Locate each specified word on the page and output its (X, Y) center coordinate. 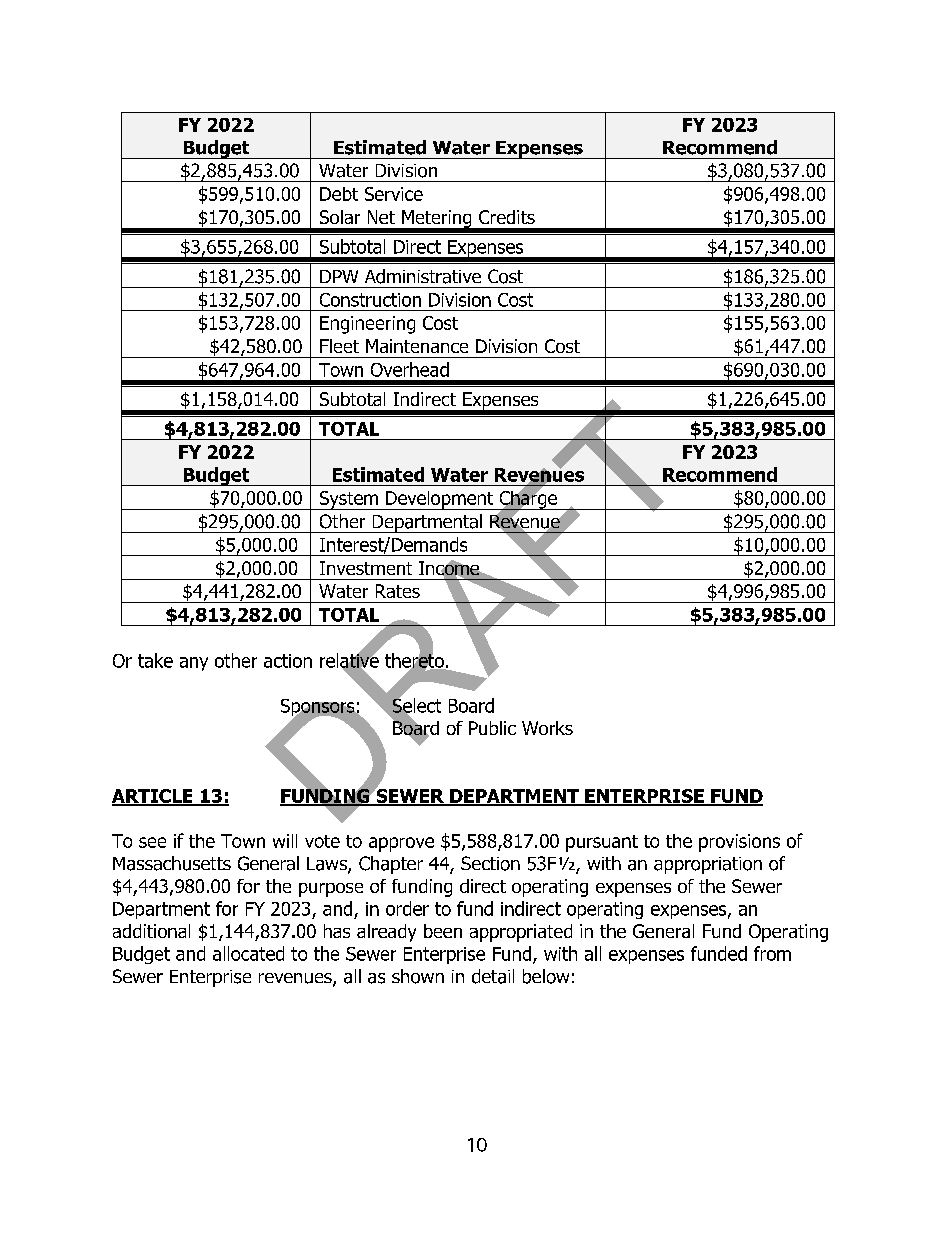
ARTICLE (153, 797)
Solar (340, 217)
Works (547, 728)
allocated (248, 953)
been (443, 931)
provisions (739, 843)
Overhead (410, 369)
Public (492, 728)
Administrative (423, 276)
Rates (398, 591)
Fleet (339, 346)
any (194, 664)
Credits (507, 217)
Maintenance (417, 346)
